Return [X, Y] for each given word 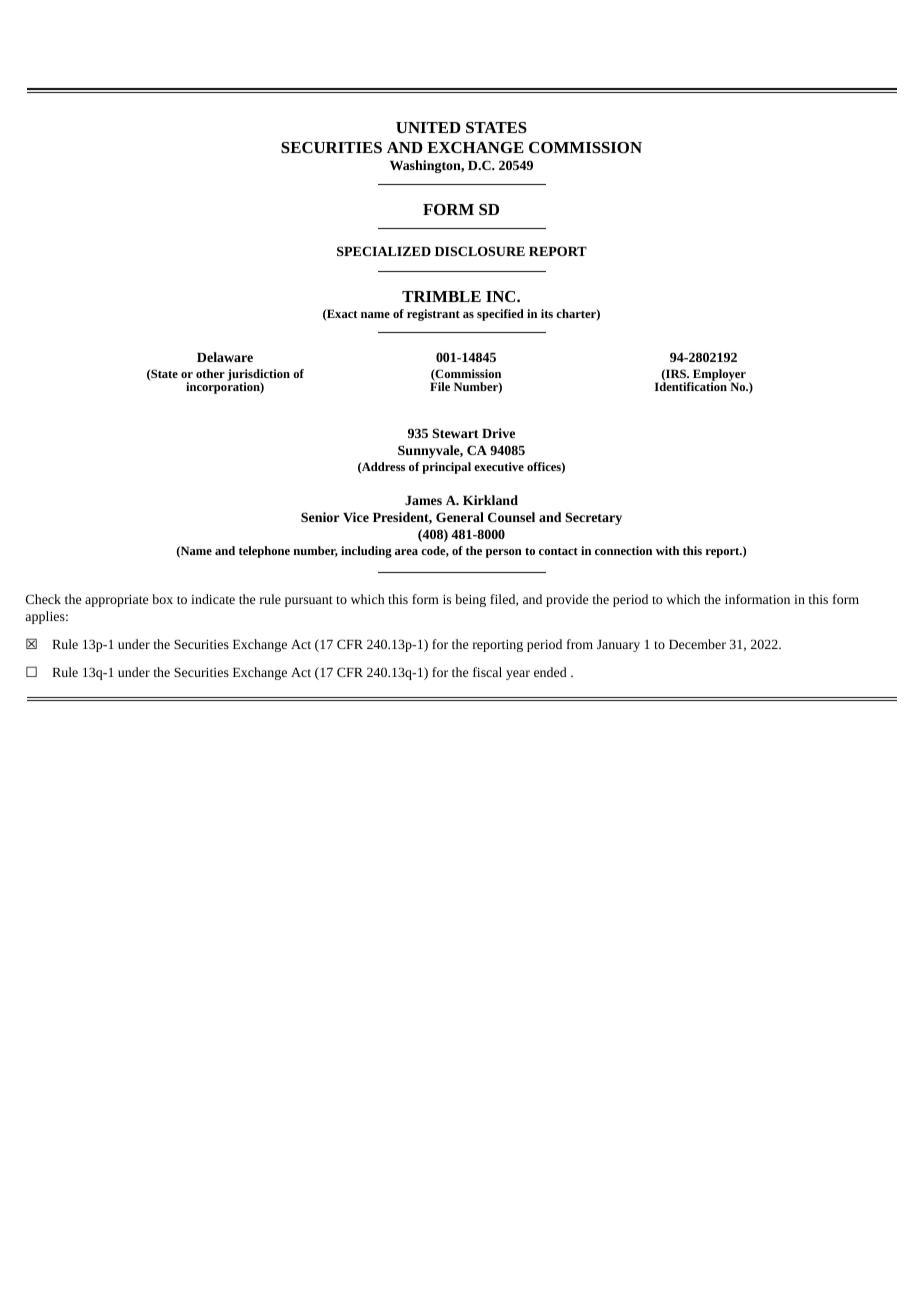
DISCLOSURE [480, 251]
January [618, 646]
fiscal [487, 672]
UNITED [428, 127]
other [210, 373]
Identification [691, 385]
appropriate [116, 601]
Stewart [455, 433]
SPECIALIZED [384, 251]
